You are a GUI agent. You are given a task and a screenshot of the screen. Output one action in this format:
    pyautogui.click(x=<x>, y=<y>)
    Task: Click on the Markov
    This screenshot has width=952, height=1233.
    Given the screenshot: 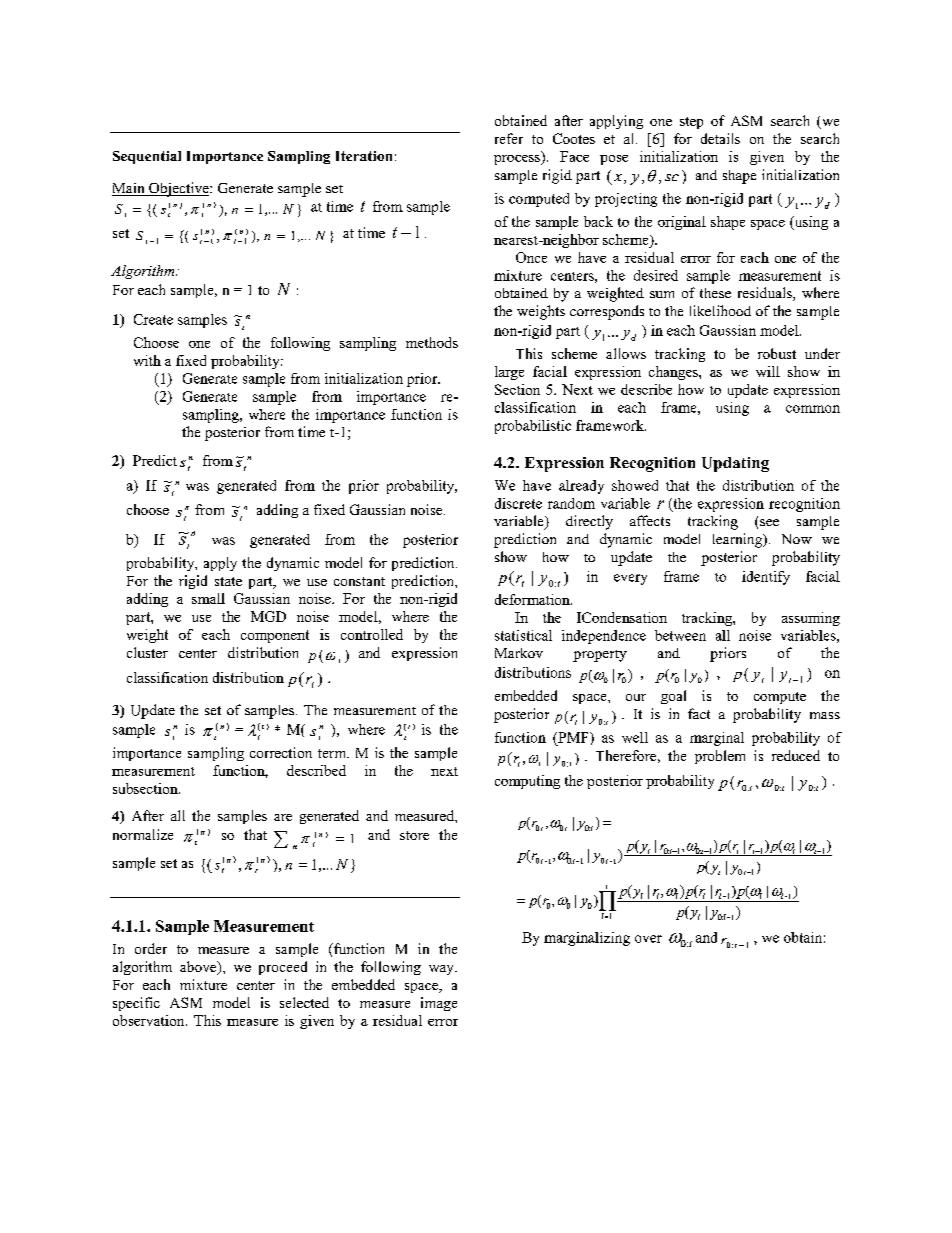 What is the action you would take?
    pyautogui.click(x=519, y=653)
